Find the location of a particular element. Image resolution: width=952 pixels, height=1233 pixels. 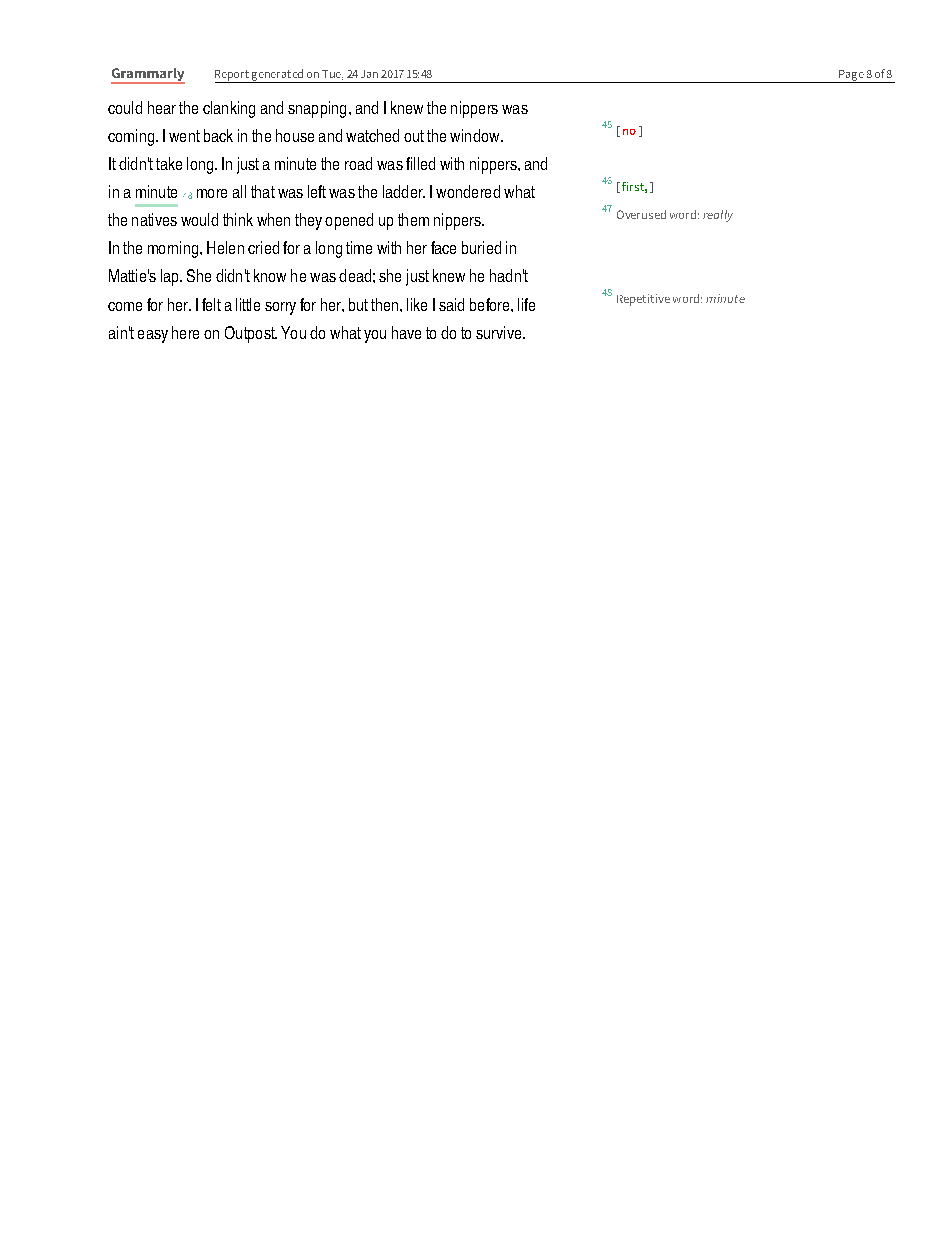

wondered is located at coordinates (468, 191).
